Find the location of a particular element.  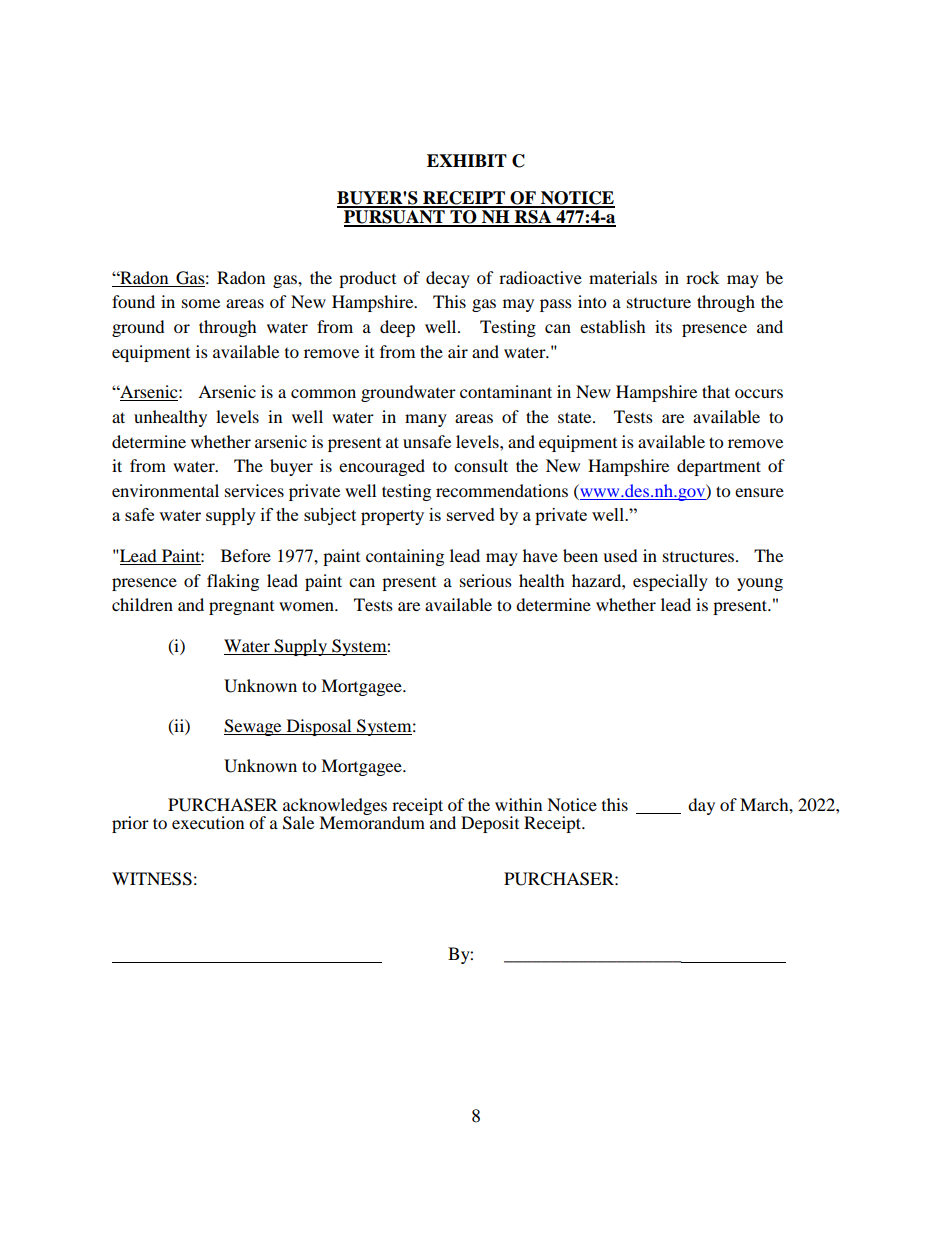

consult is located at coordinates (481, 465).
